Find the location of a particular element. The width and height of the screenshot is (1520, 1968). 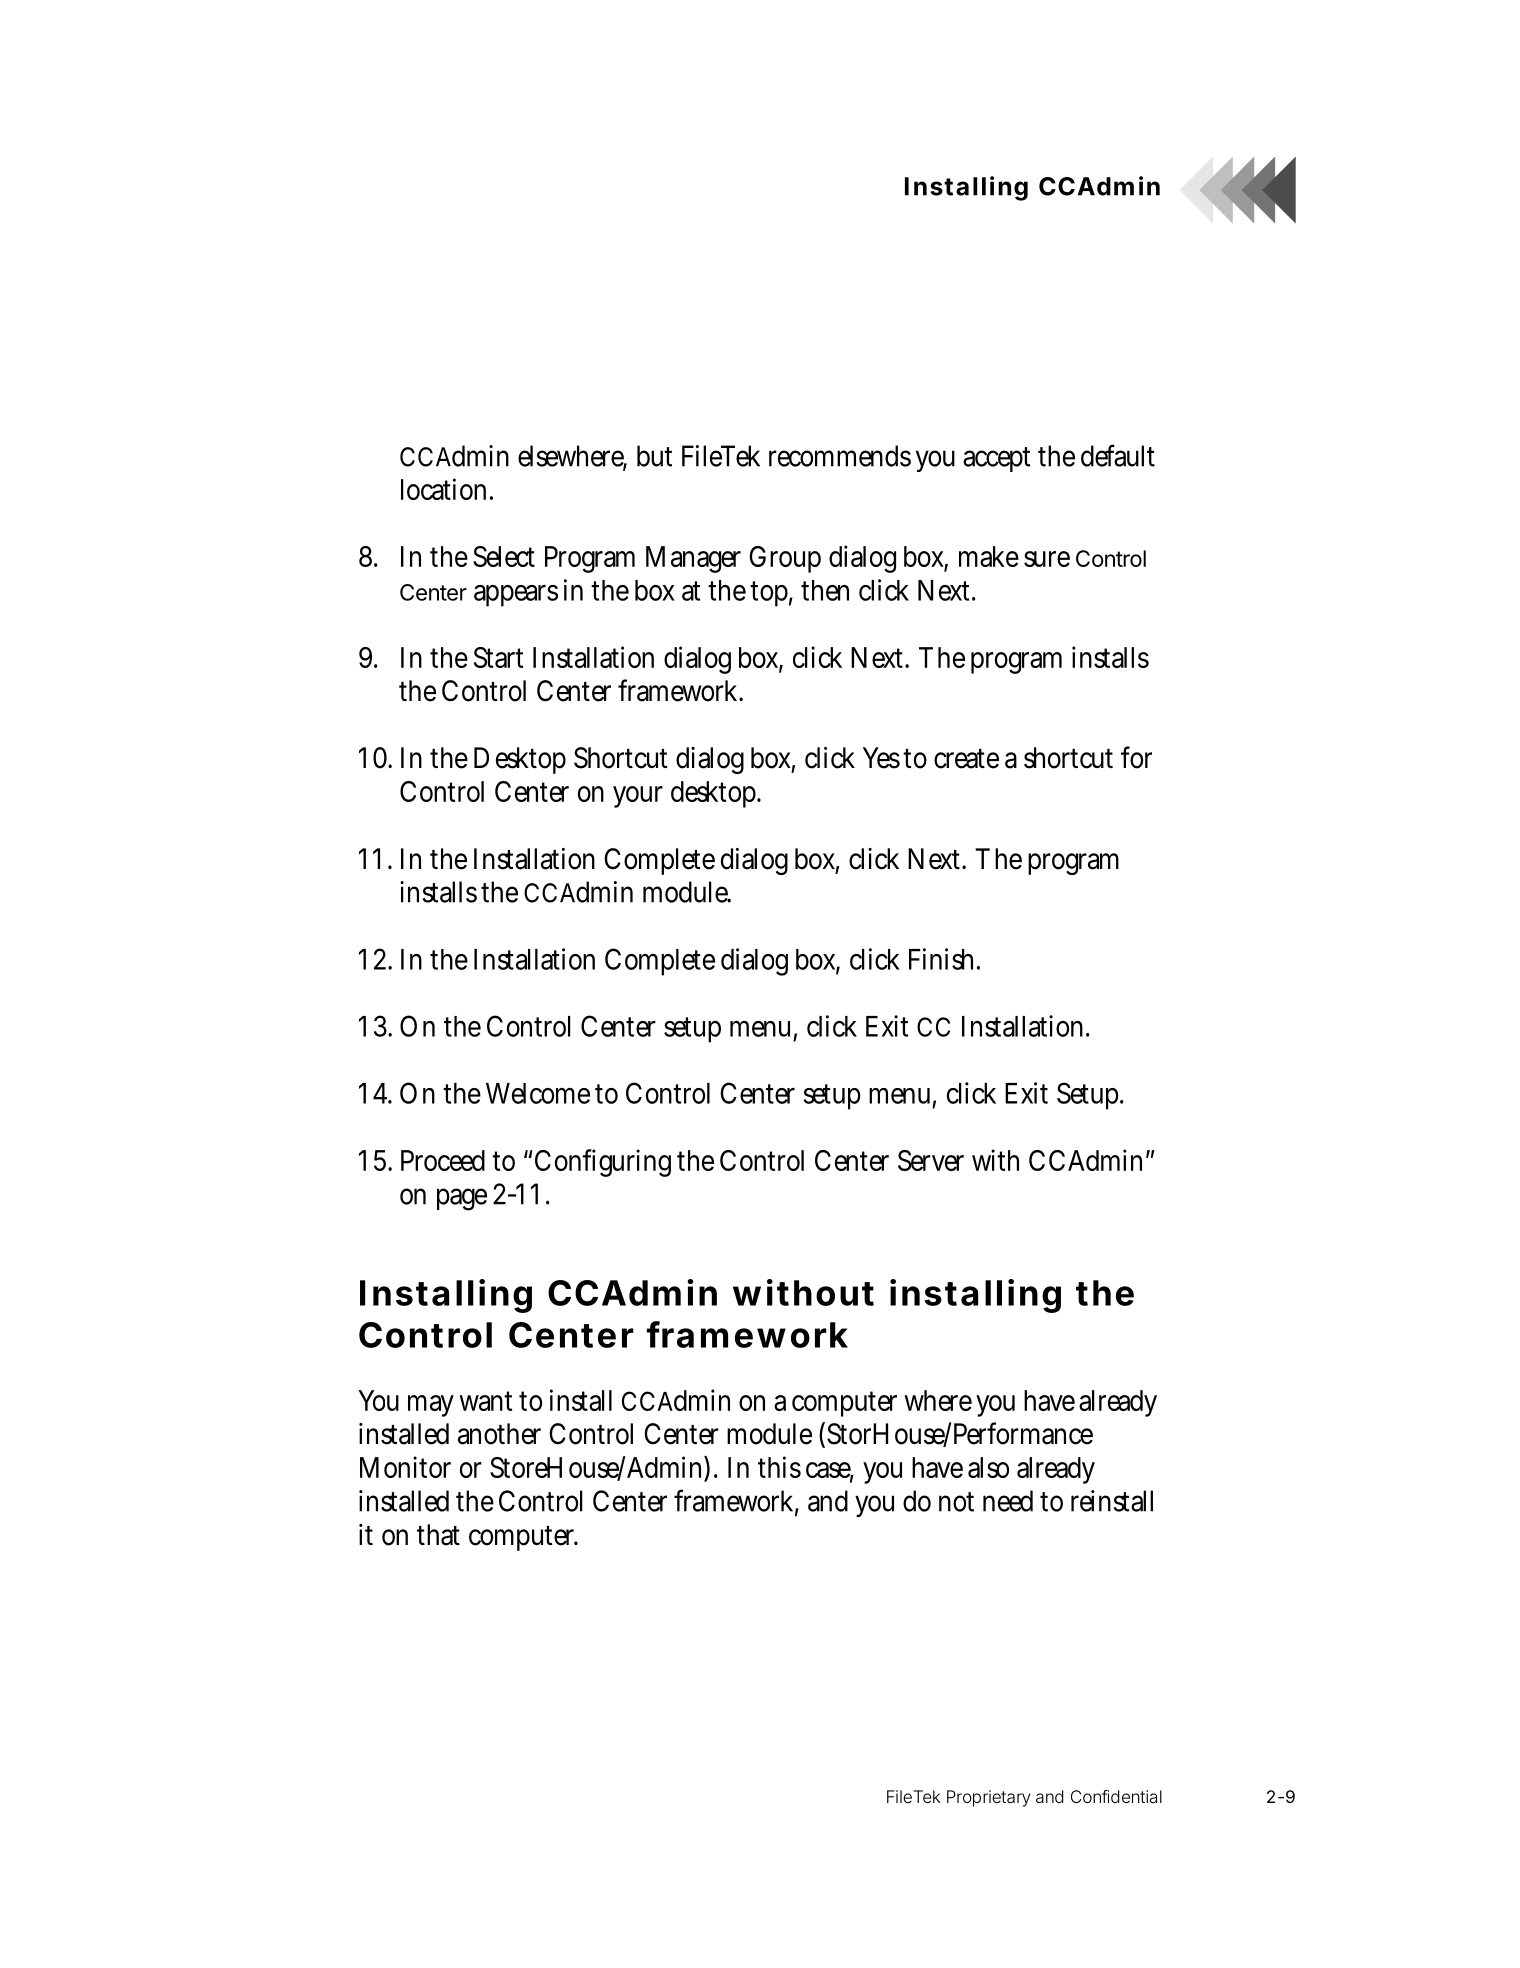

Welcome is located at coordinates (538, 1093).
